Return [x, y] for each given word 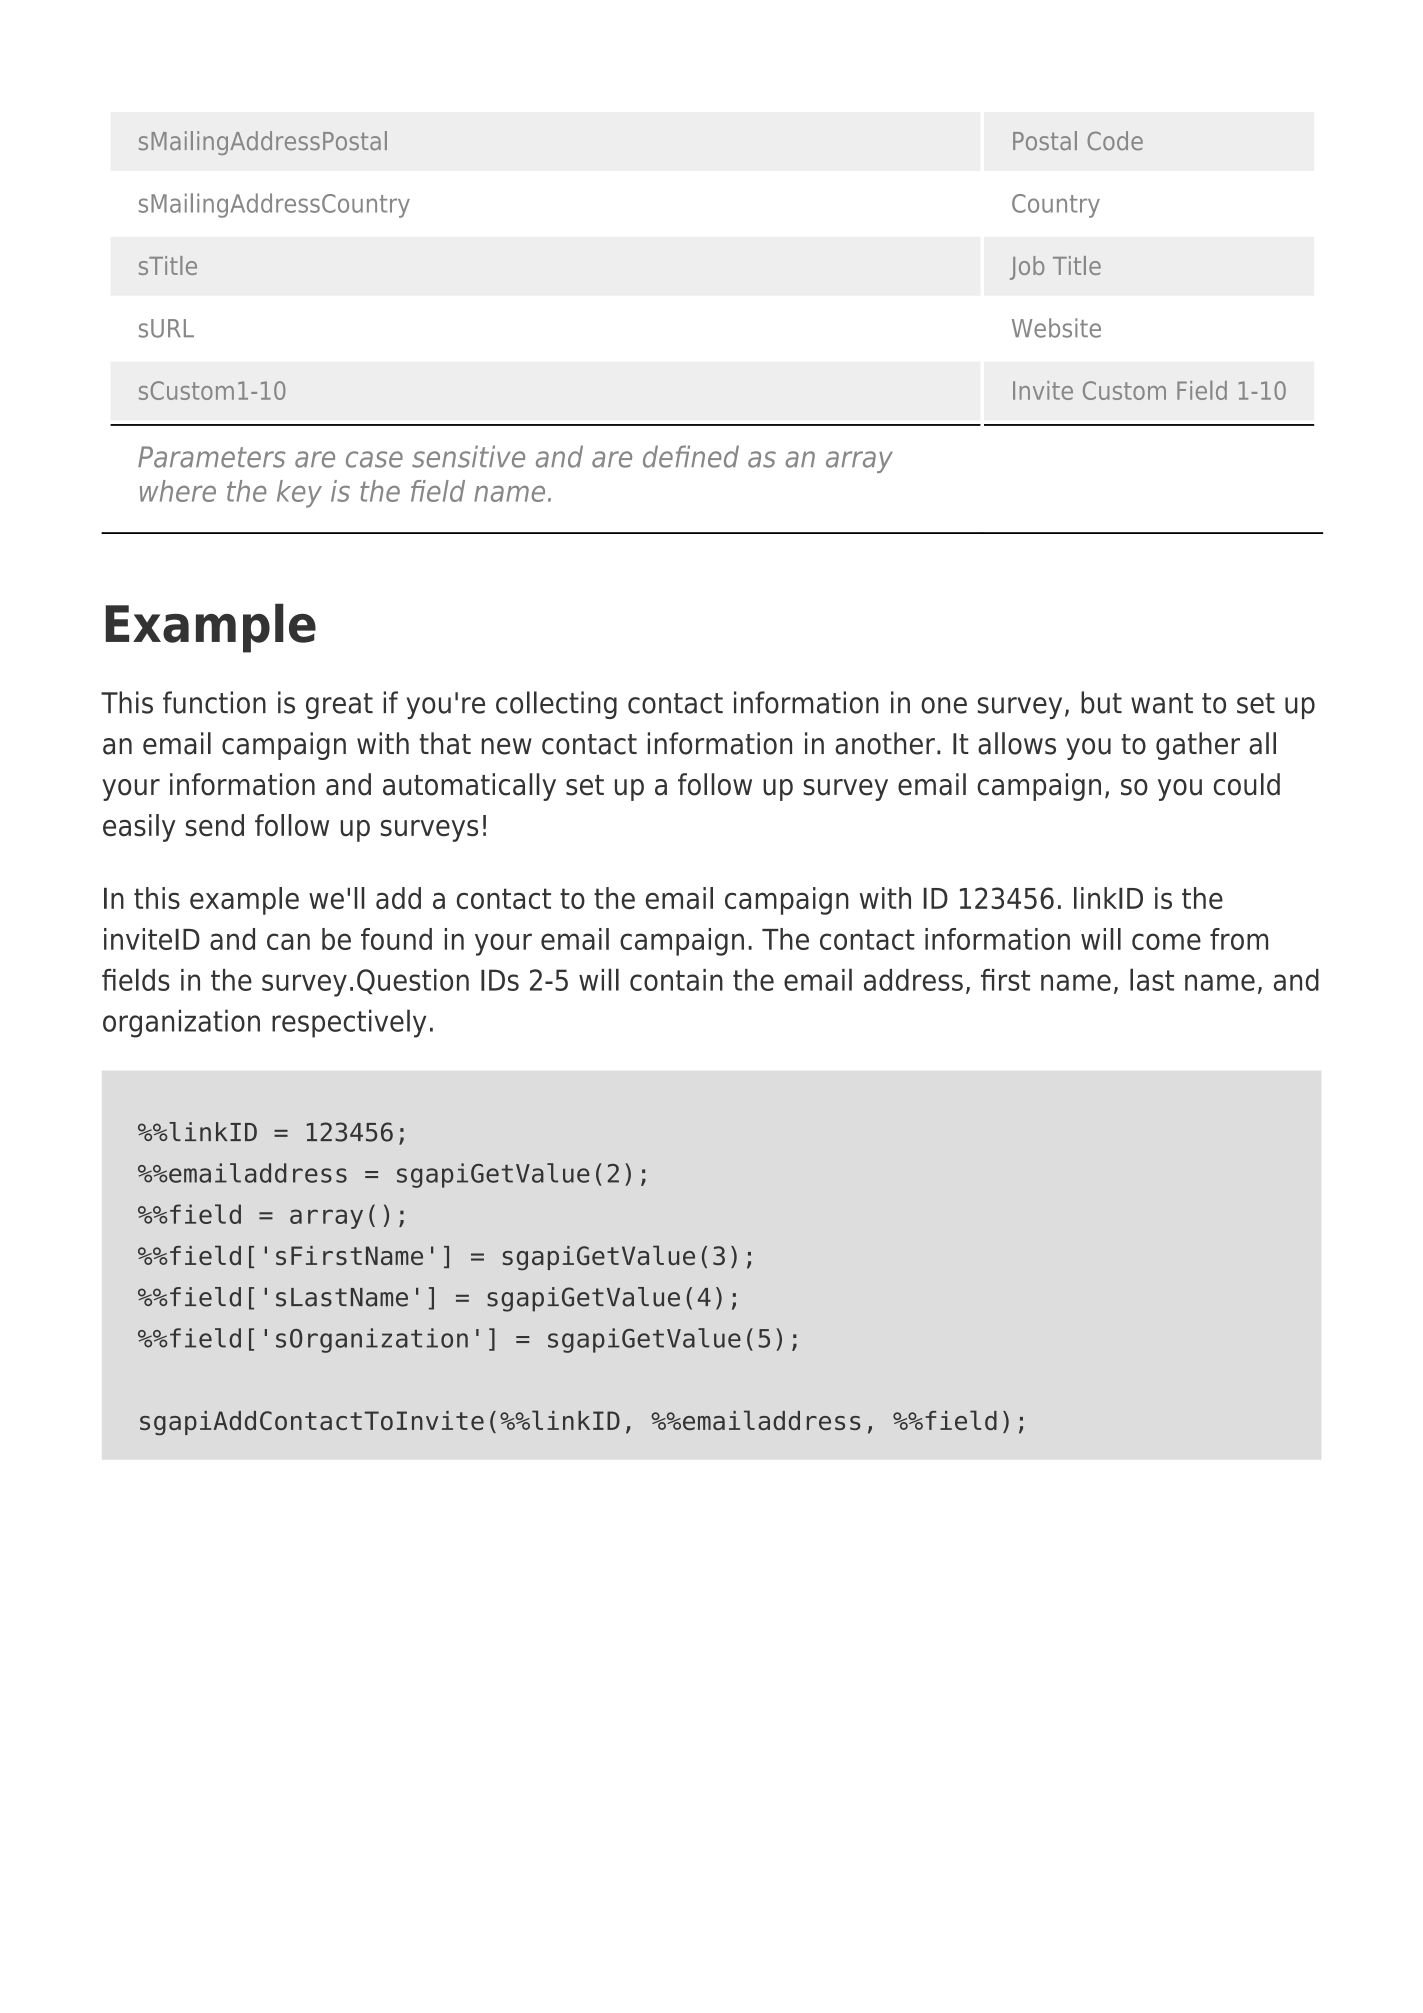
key [299, 494]
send [215, 825]
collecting [556, 705]
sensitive [468, 456]
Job [1027, 268]
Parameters [211, 457]
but [1101, 702]
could [1247, 784]
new [507, 746]
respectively [349, 1023]
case [374, 459]
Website [1056, 328]
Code [1115, 141]
